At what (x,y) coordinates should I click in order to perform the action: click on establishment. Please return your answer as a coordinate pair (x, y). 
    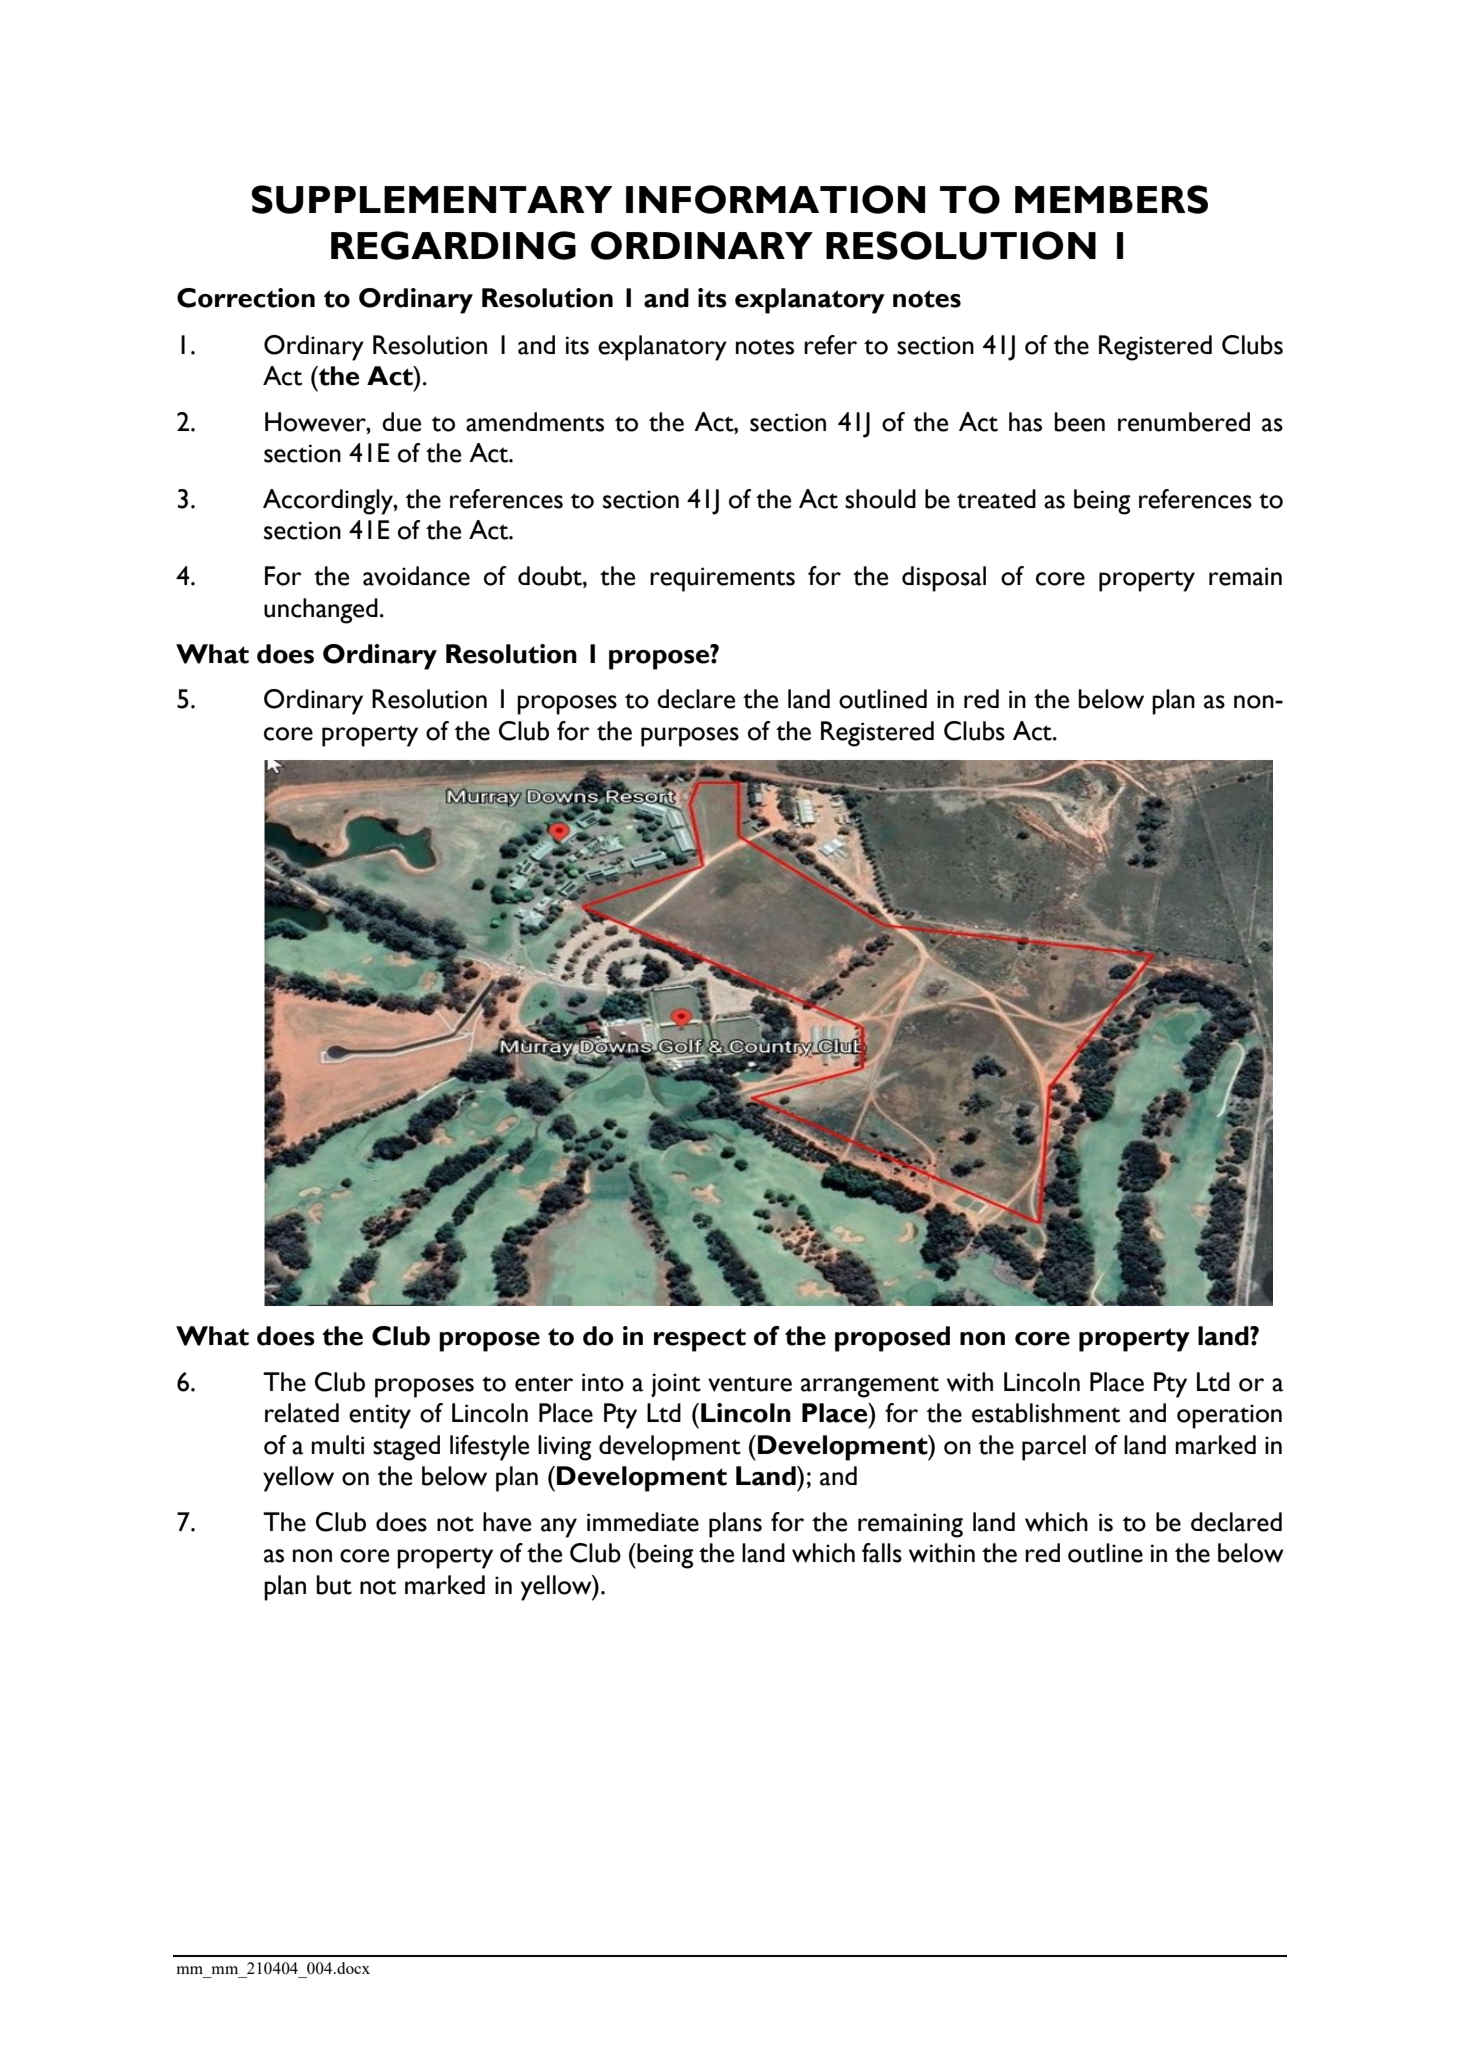
    Looking at the image, I should click on (1046, 1413).
